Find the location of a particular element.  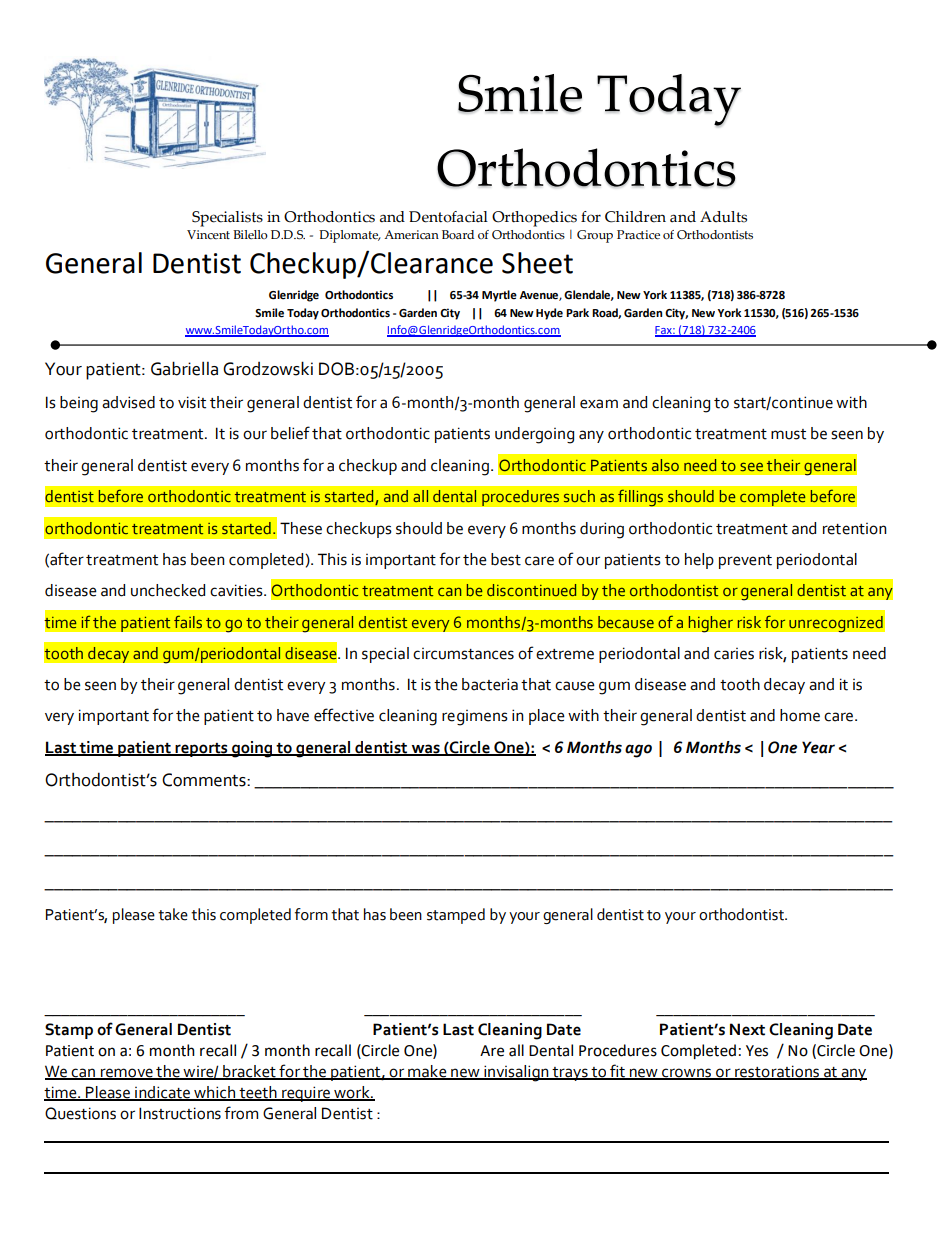

visit is located at coordinates (192, 402).
